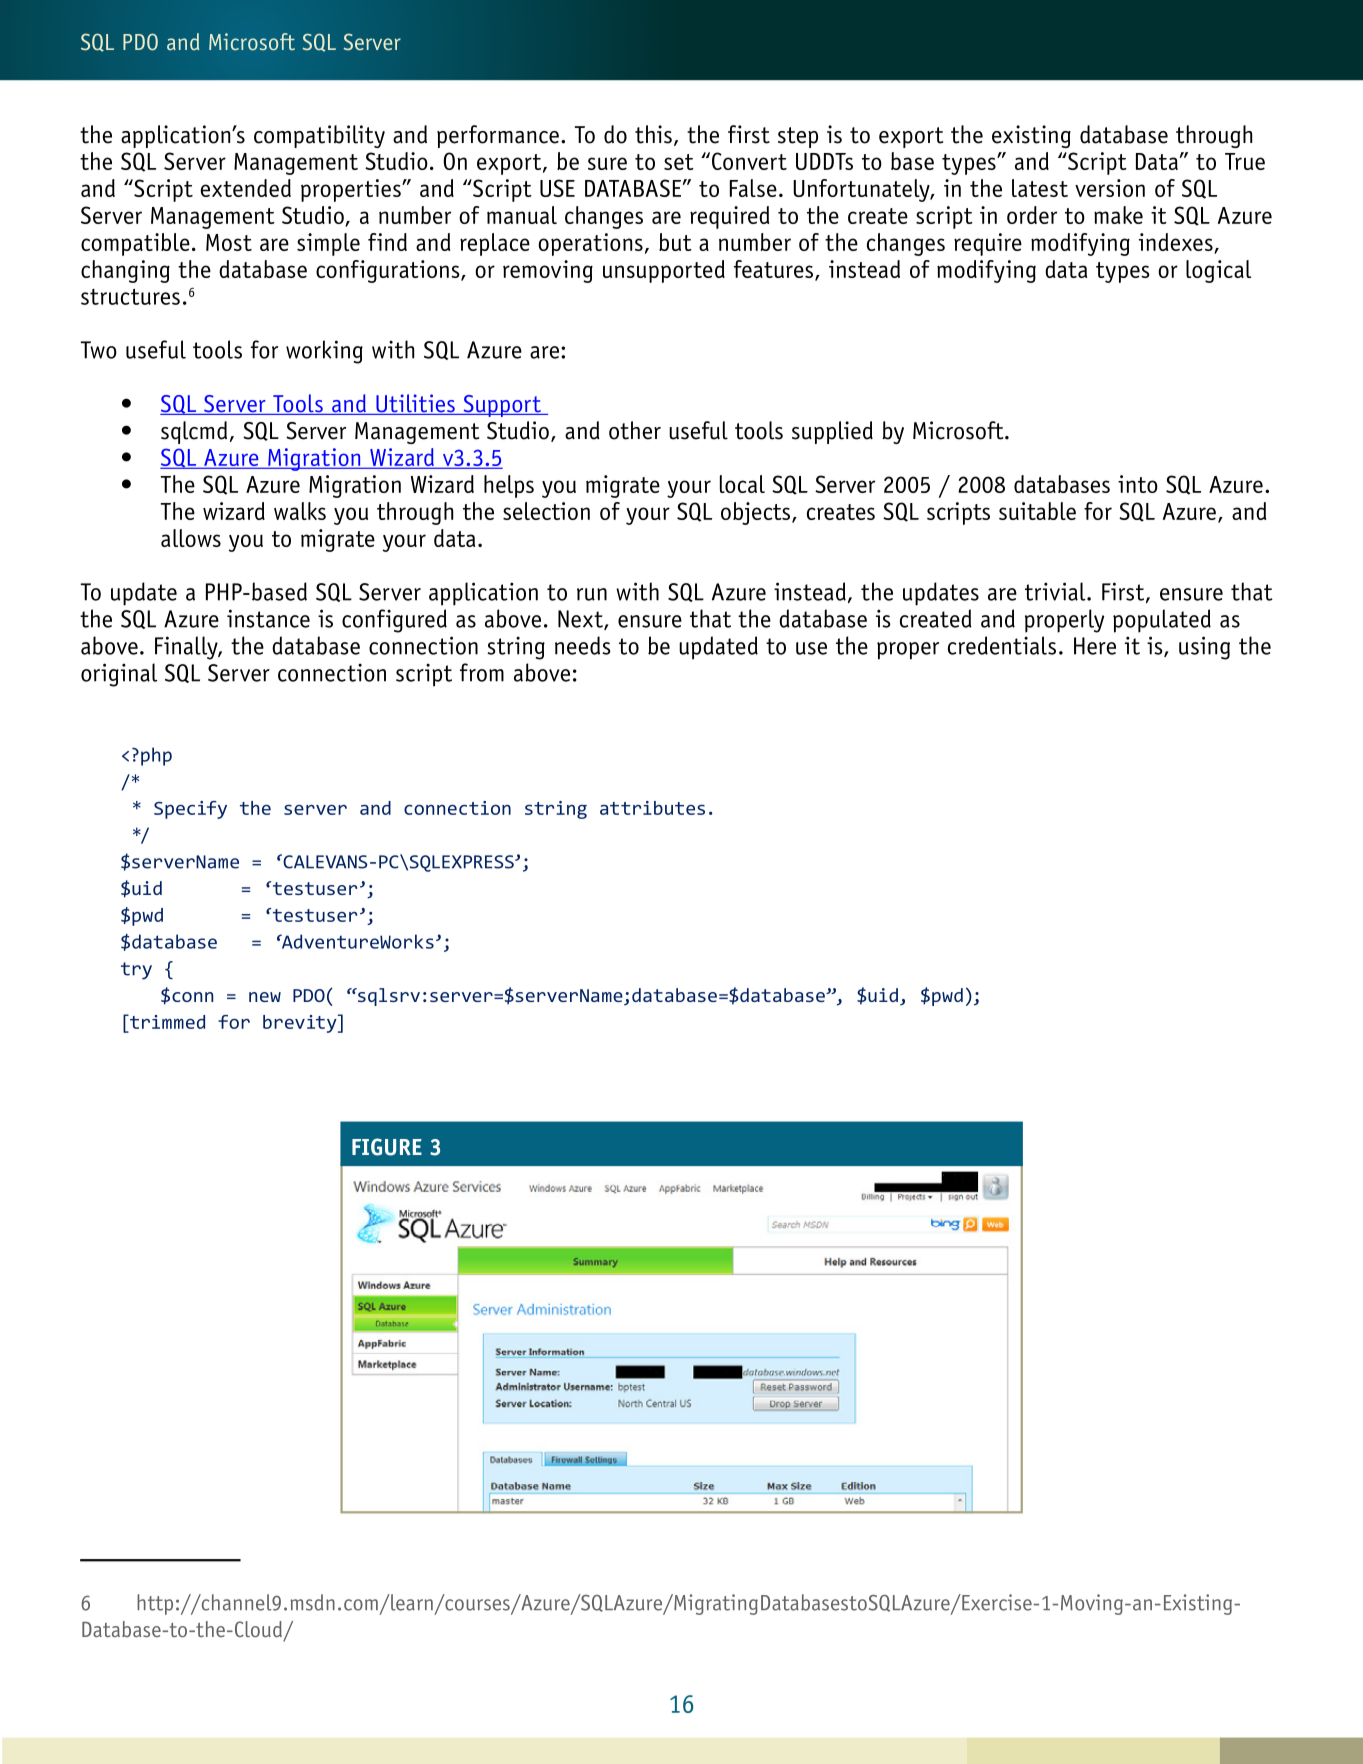  What do you see at coordinates (1110, 188) in the screenshot?
I see `version` at bounding box center [1110, 188].
